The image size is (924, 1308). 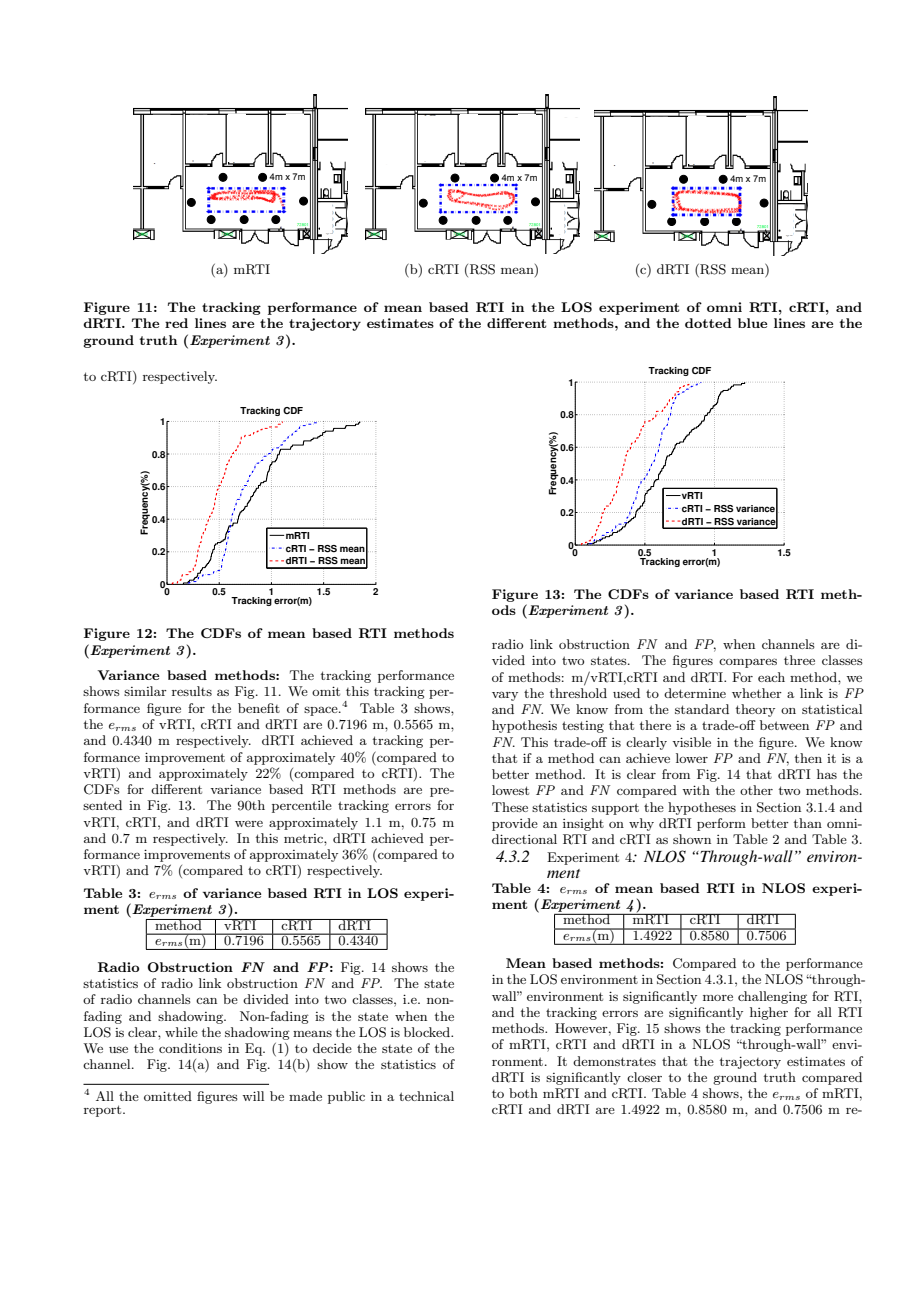 I want to click on vary, so click(x=505, y=696).
